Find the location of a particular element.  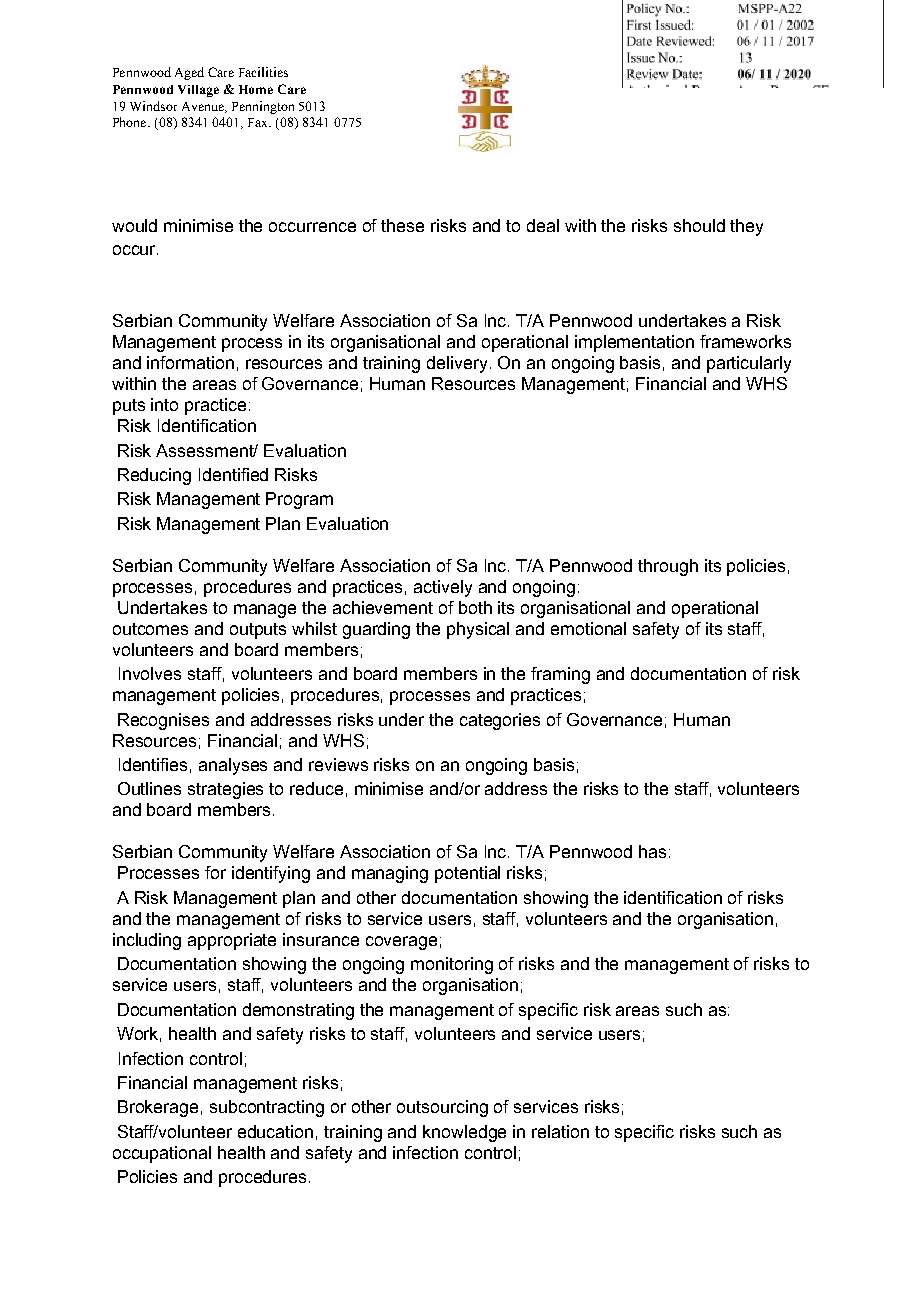

actively is located at coordinates (443, 588).
